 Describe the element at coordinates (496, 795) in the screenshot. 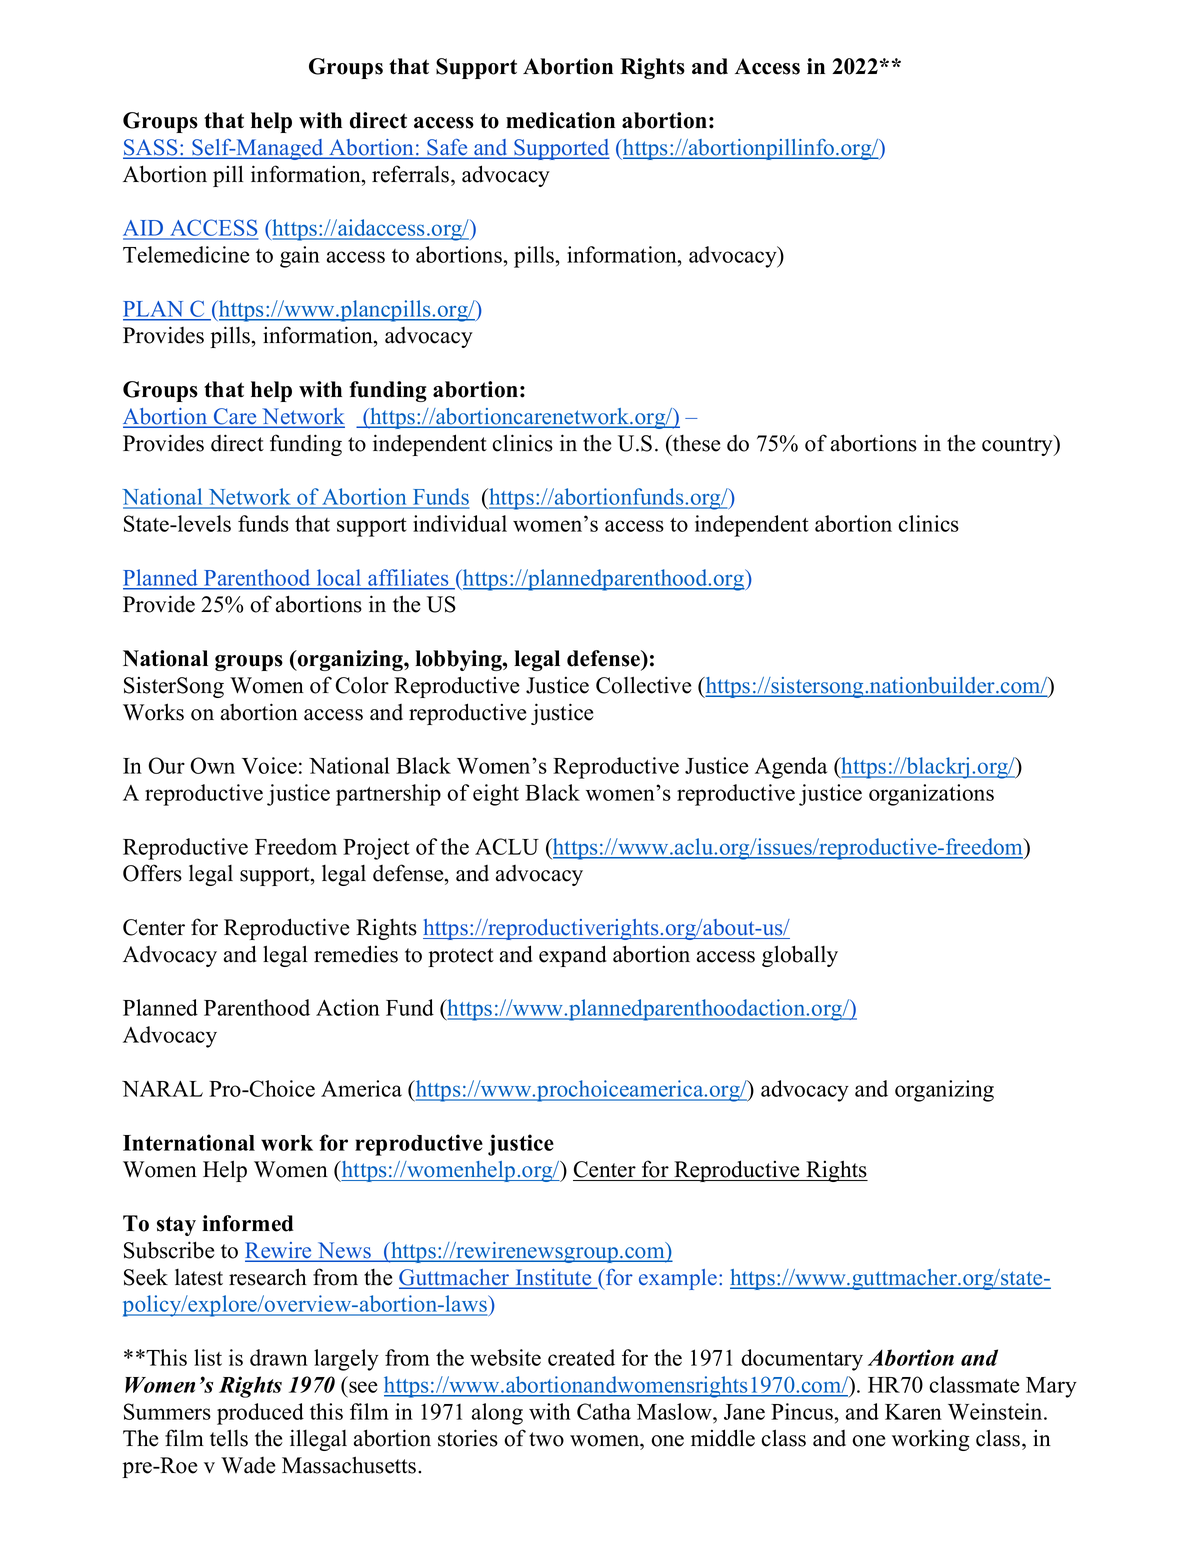

I see `eight` at that location.
